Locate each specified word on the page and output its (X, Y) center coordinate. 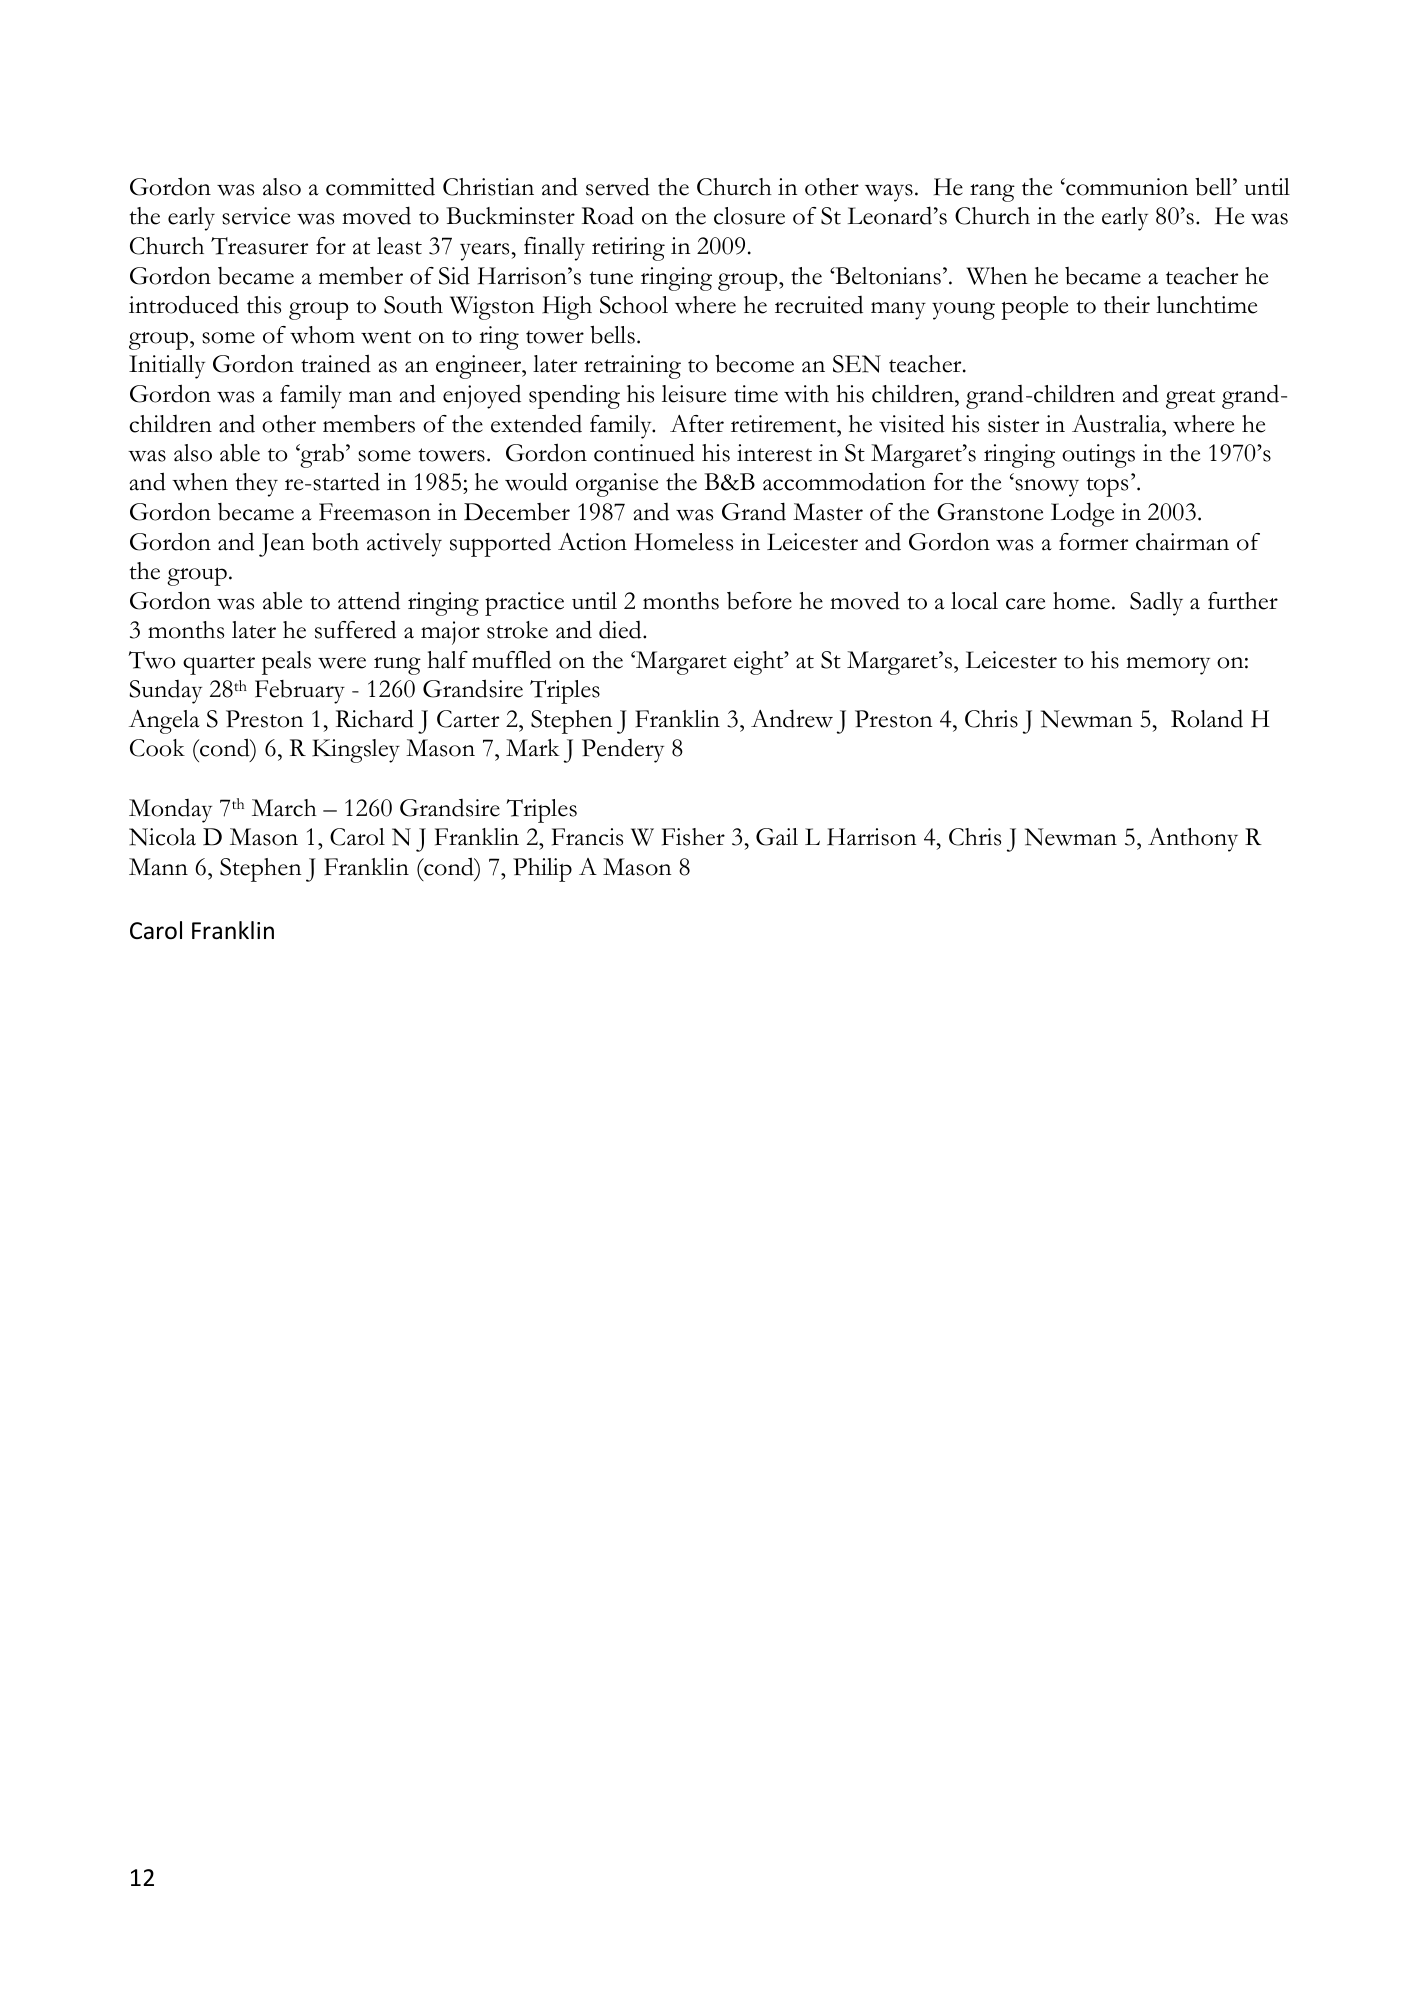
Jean (282, 545)
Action (592, 542)
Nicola (162, 837)
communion (1126, 187)
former (1093, 542)
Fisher (693, 837)
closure (749, 216)
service (256, 216)
